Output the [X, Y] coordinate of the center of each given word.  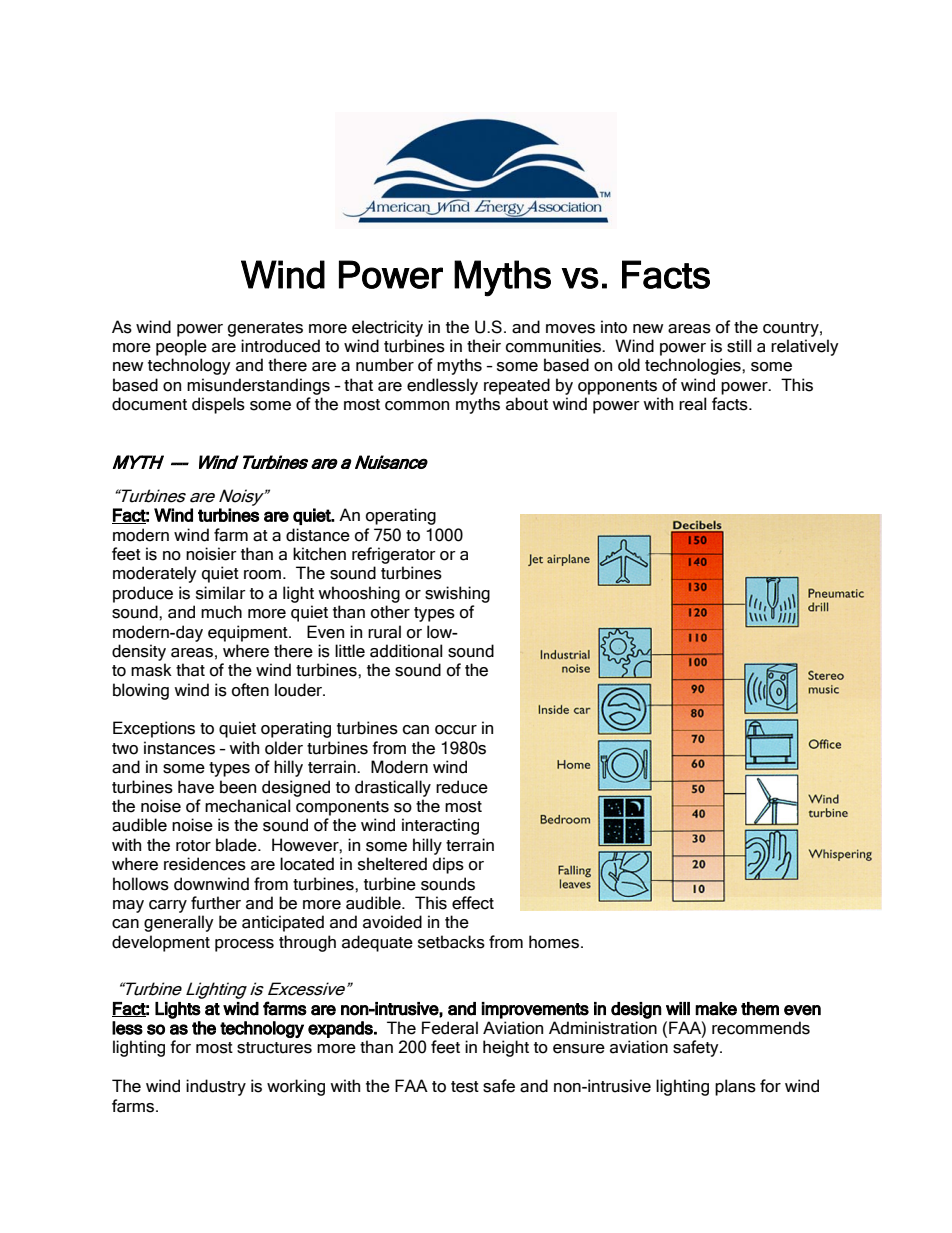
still [739, 346]
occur [456, 730]
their [484, 346]
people [181, 347]
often [250, 690]
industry [216, 1087]
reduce [462, 787]
